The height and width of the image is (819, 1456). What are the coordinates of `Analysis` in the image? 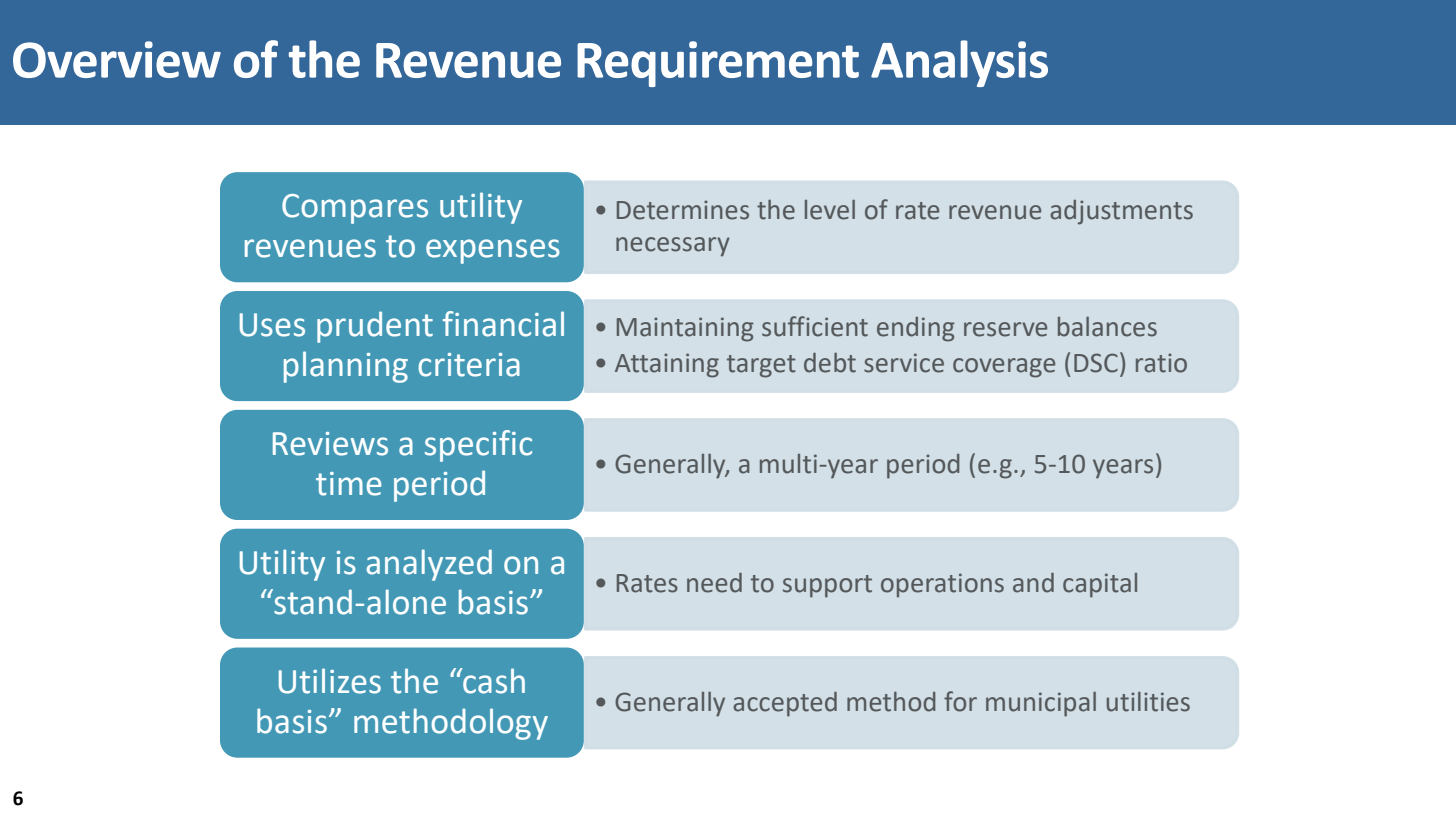 It's located at (959, 63).
